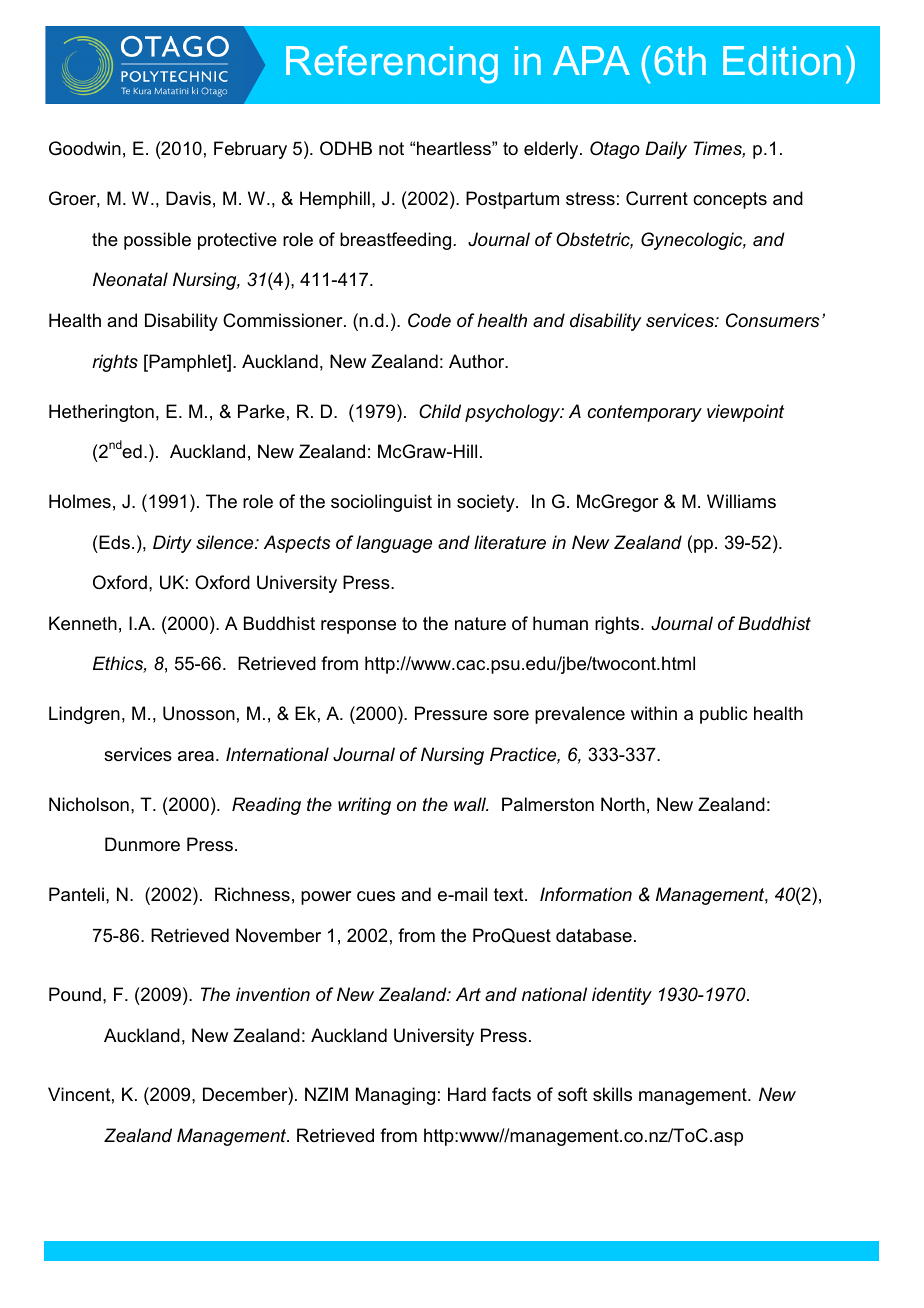 This image has height=1308, width=924. What do you see at coordinates (612, 1094) in the image?
I see `skills` at bounding box center [612, 1094].
